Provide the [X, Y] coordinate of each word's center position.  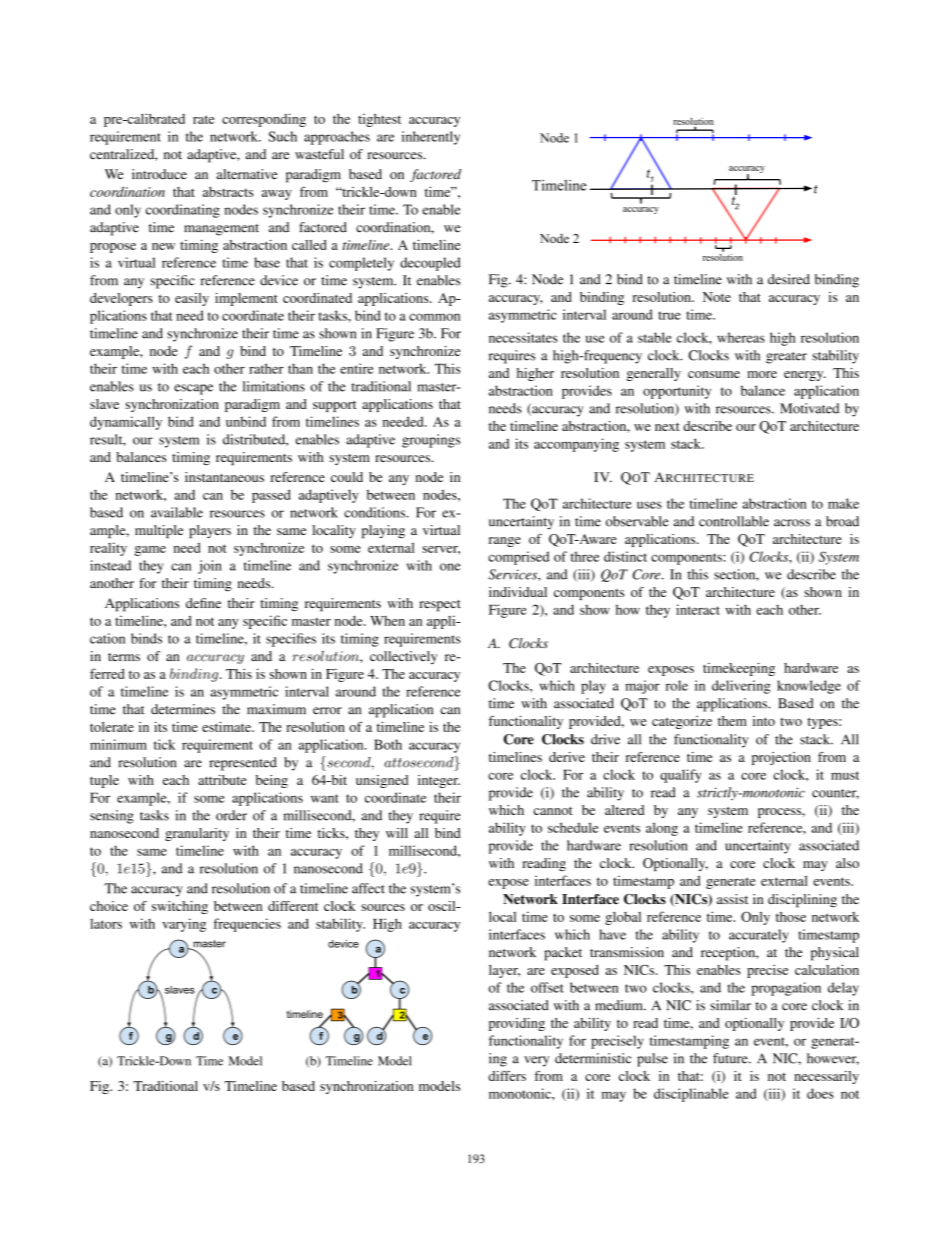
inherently [431, 138]
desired [789, 279]
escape [193, 389]
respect [440, 606]
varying [184, 925]
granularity [197, 834]
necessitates [523, 337]
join [210, 567]
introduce [159, 174]
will [397, 833]
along [662, 829]
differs [507, 1075]
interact [698, 609]
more [762, 374]
